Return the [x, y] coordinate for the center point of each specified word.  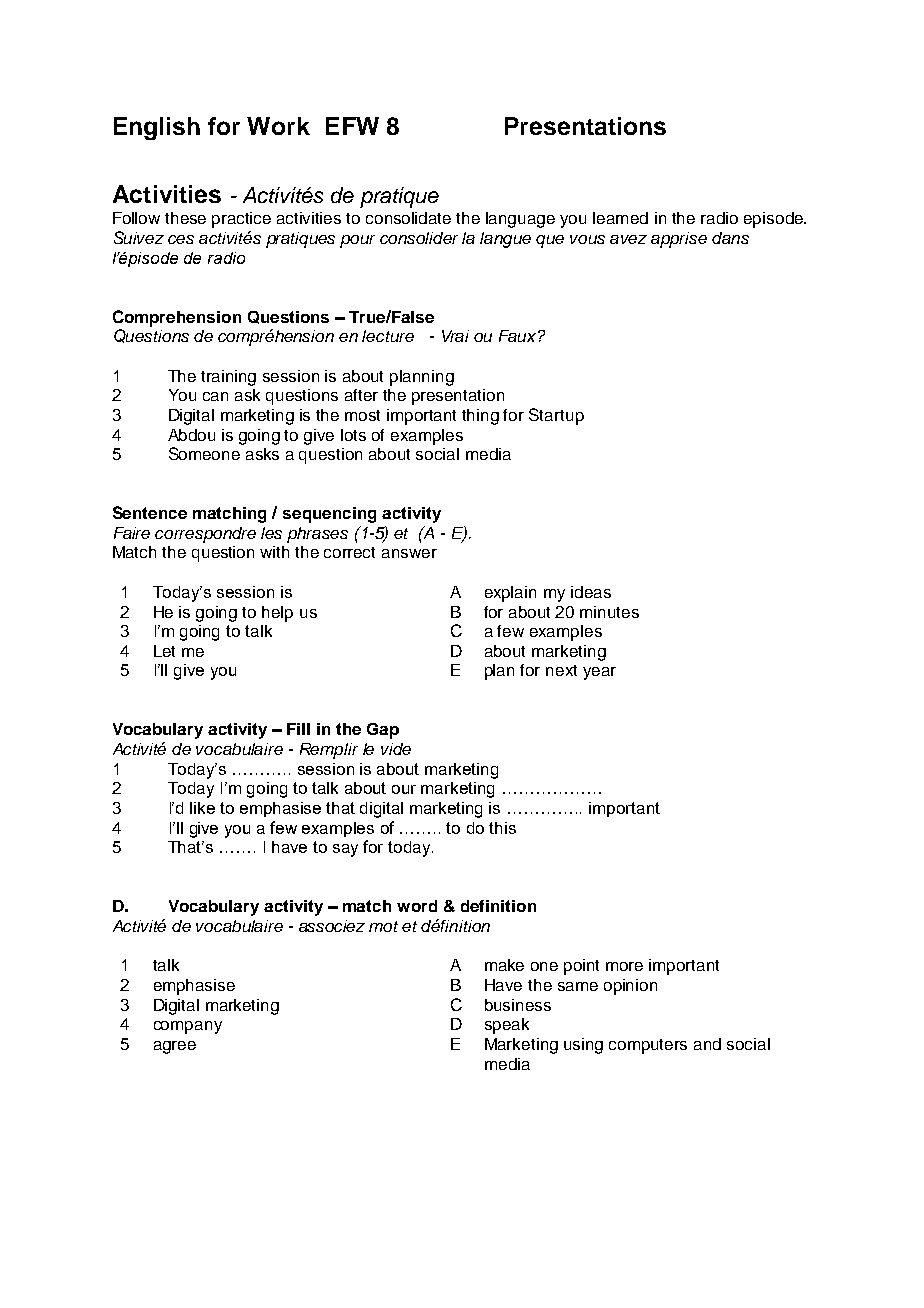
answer [409, 553]
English [157, 128]
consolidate [408, 218]
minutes [609, 612]
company [188, 1027]
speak [507, 1026]
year [599, 673]
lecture [388, 336]
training [228, 378]
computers [648, 1046]
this [502, 828]
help [277, 614]
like [202, 808]
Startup [556, 416]
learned [620, 218]
